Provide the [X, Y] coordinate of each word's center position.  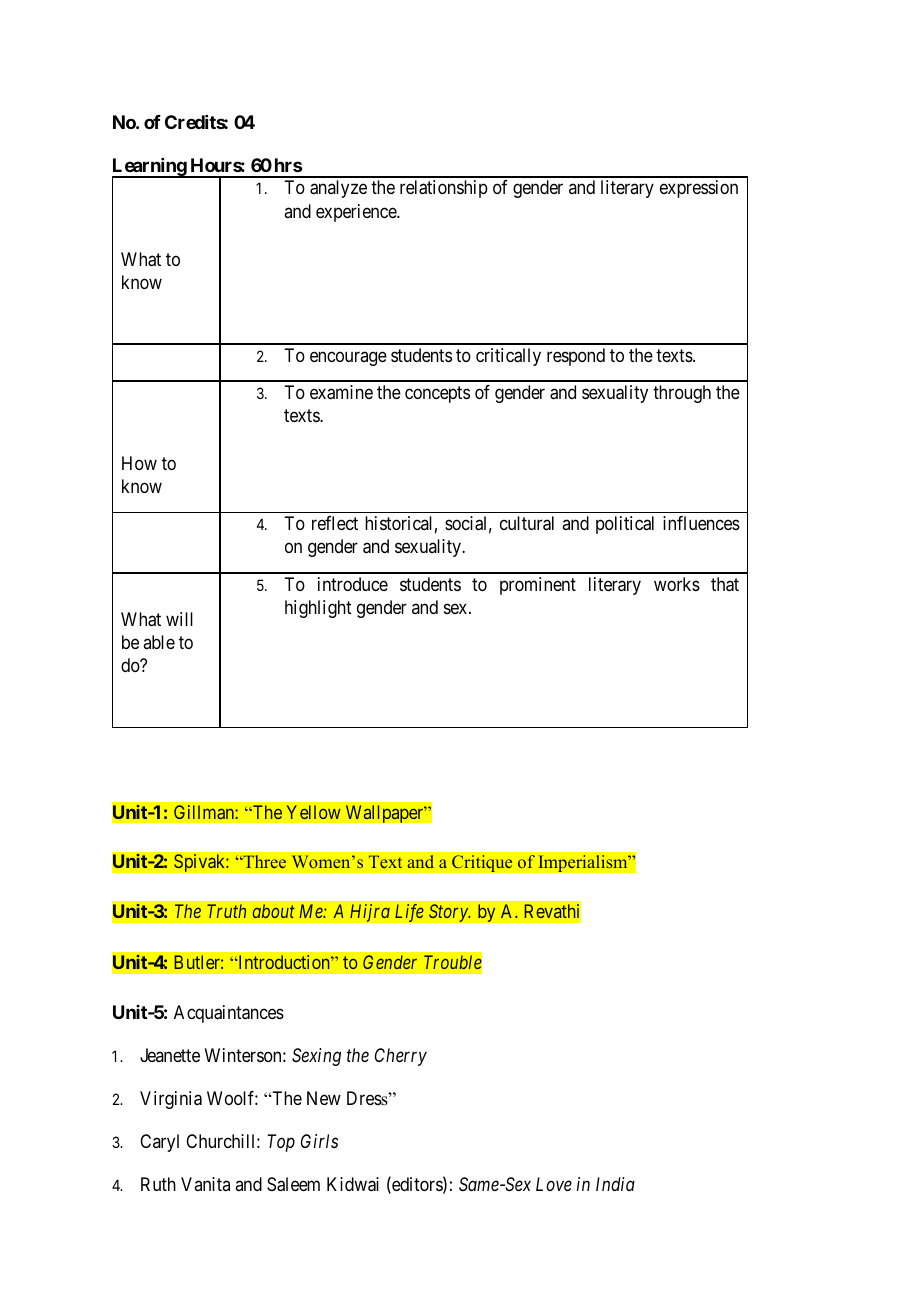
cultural [527, 523]
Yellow [314, 812]
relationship [444, 189]
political [625, 525]
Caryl [159, 1143]
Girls [319, 1141]
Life [409, 912]
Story [449, 913]
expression [699, 189]
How [139, 463]
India [615, 1184]
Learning [150, 168]
